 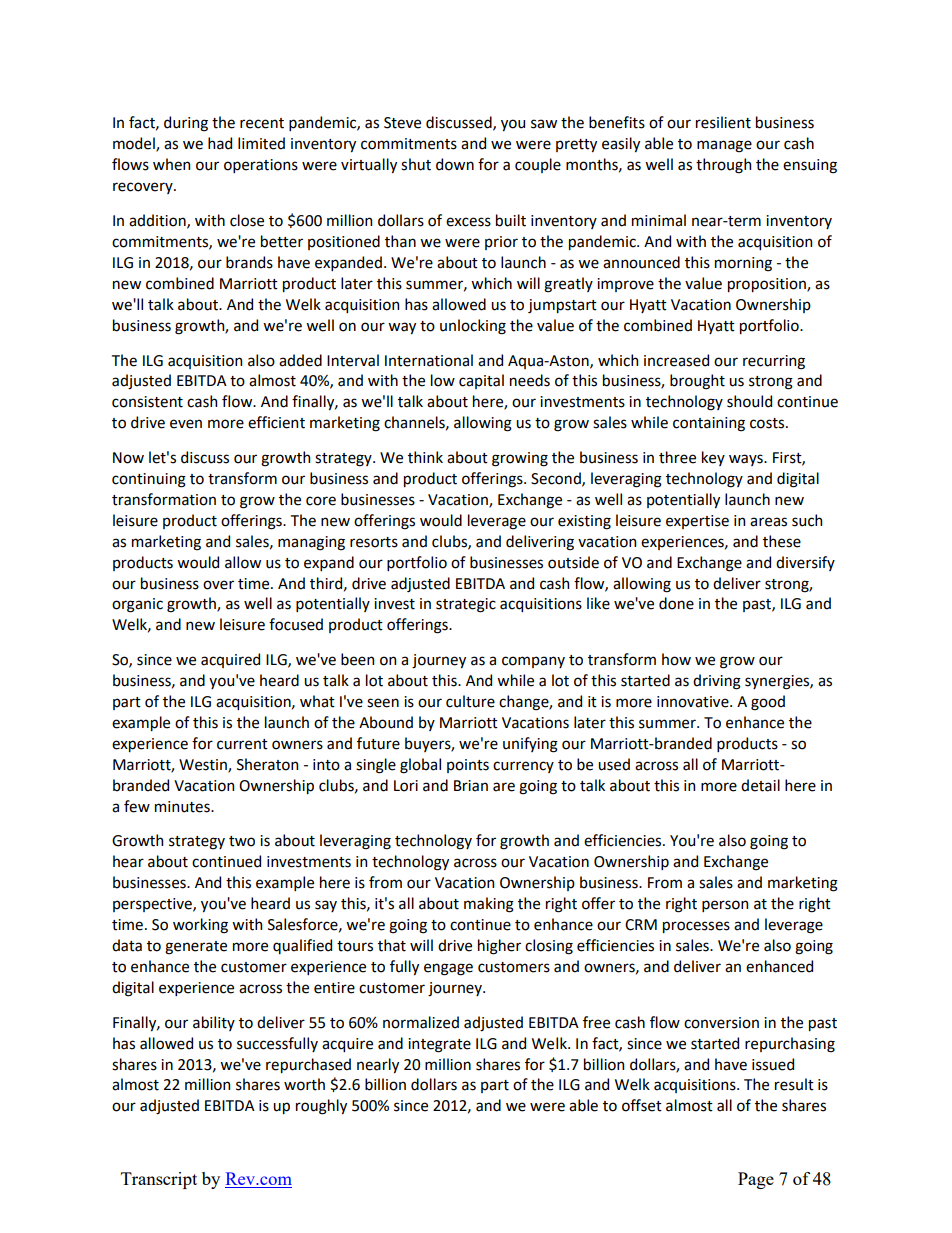 What do you see at coordinates (220, 143) in the screenshot?
I see `had` at bounding box center [220, 143].
